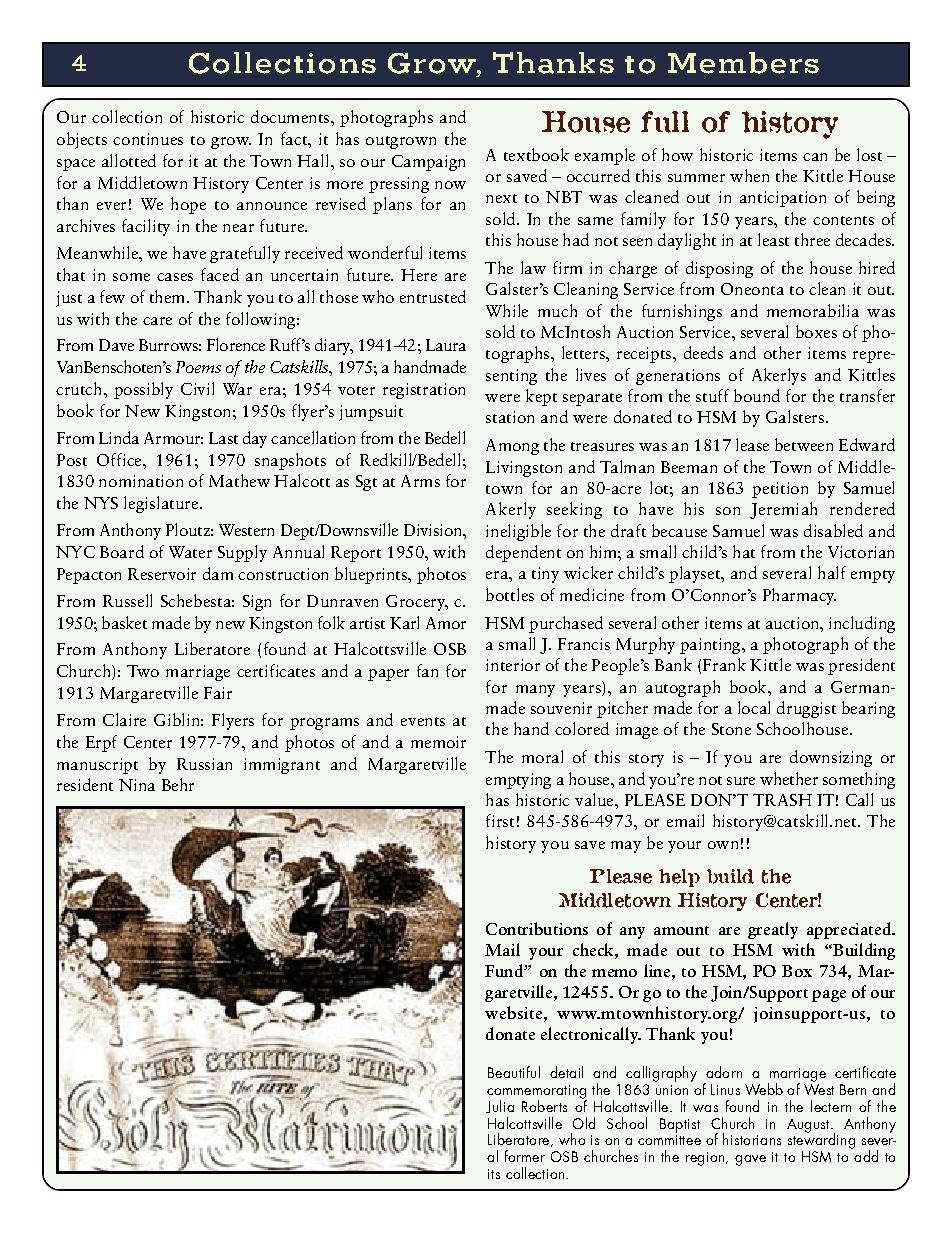 The image size is (952, 1233). Describe the element at coordinates (119, 437) in the screenshot. I see `Linda` at that location.
